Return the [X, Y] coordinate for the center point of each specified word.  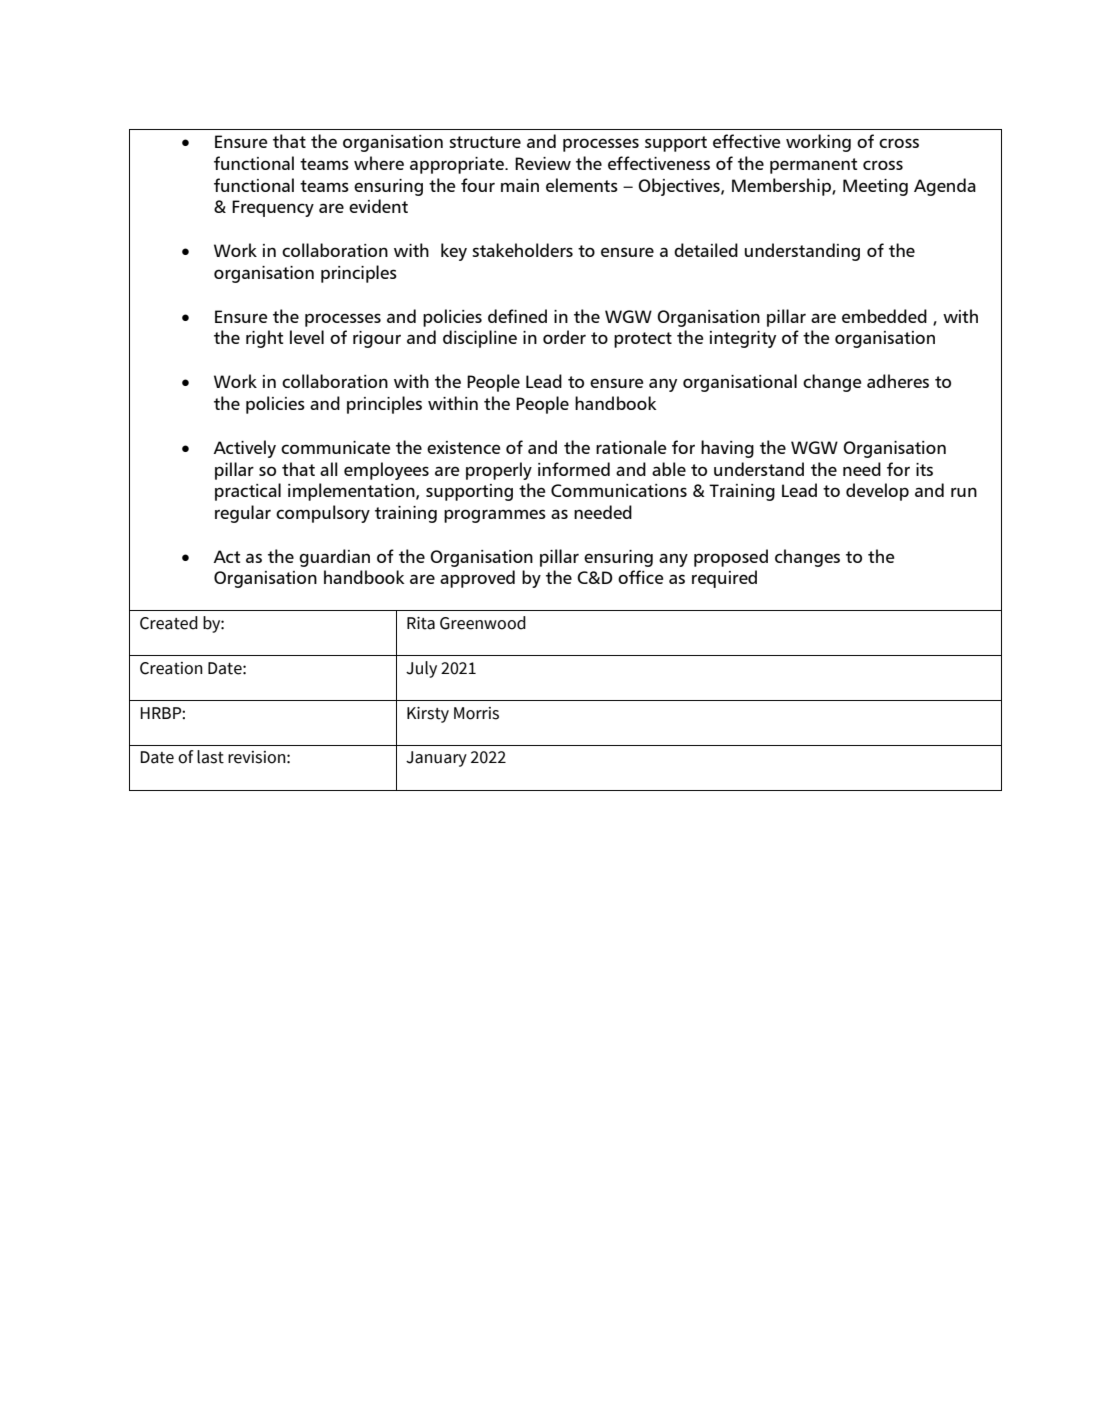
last [210, 757]
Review [543, 163]
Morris [476, 713]
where [379, 163]
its [924, 469]
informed [574, 469]
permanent [813, 166]
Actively [244, 449]
